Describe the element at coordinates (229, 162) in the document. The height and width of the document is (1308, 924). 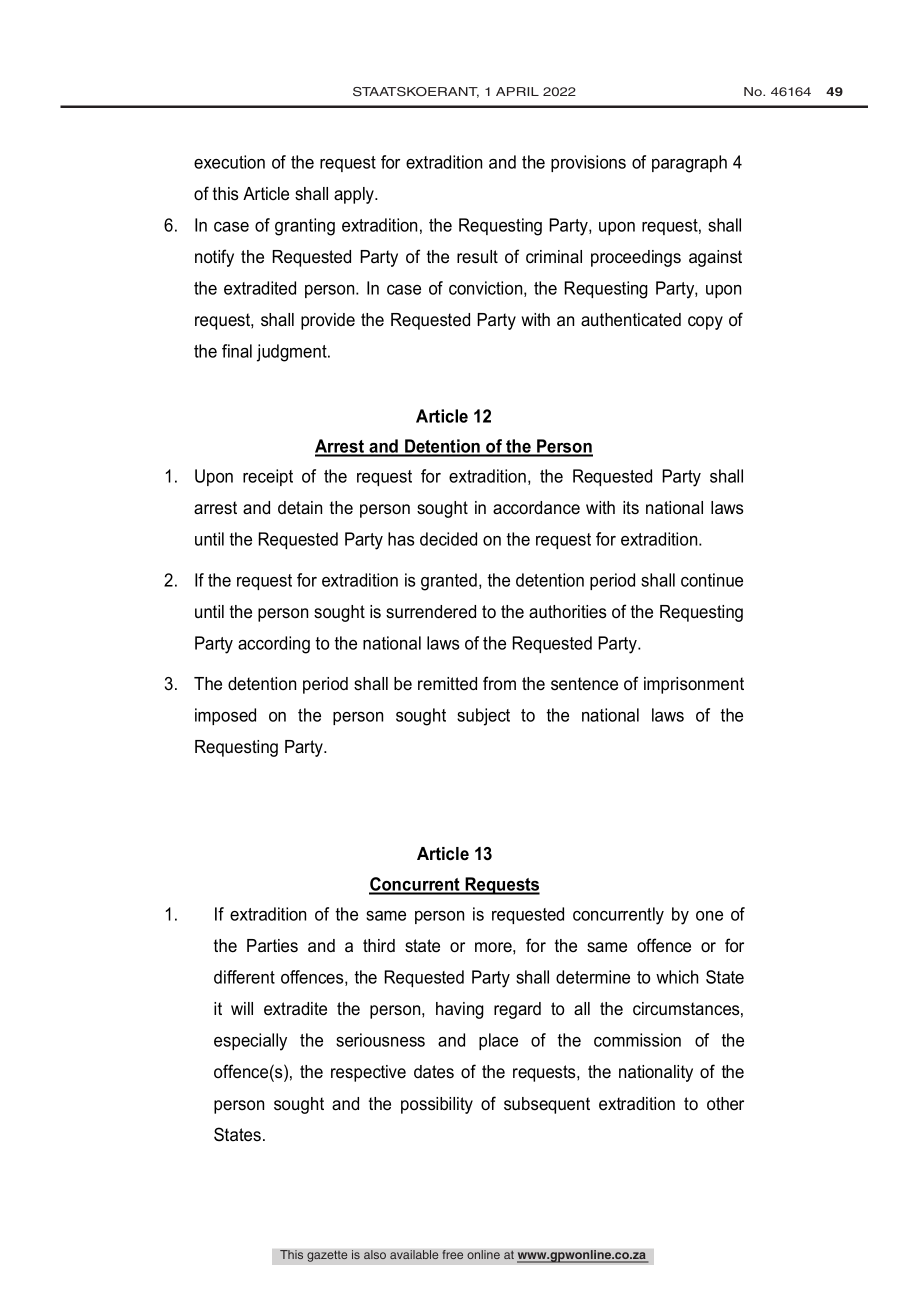
I see `execution` at that location.
